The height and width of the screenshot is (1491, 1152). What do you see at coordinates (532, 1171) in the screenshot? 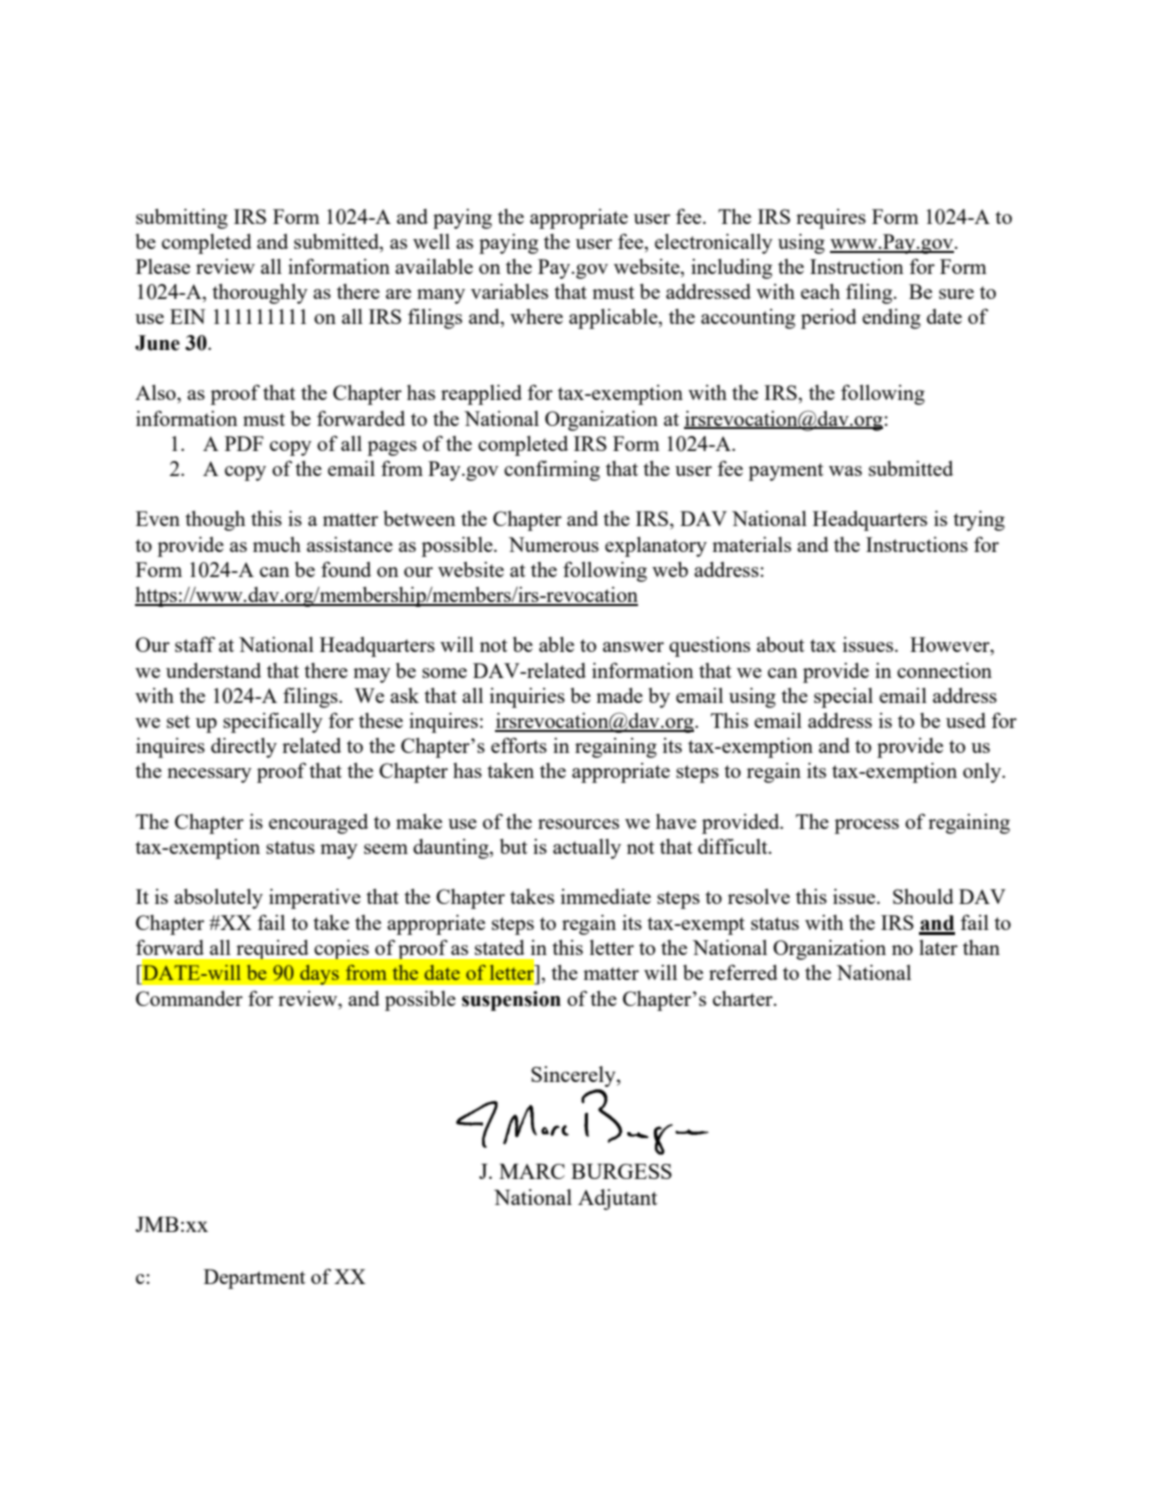
I see `MARC` at bounding box center [532, 1171].
